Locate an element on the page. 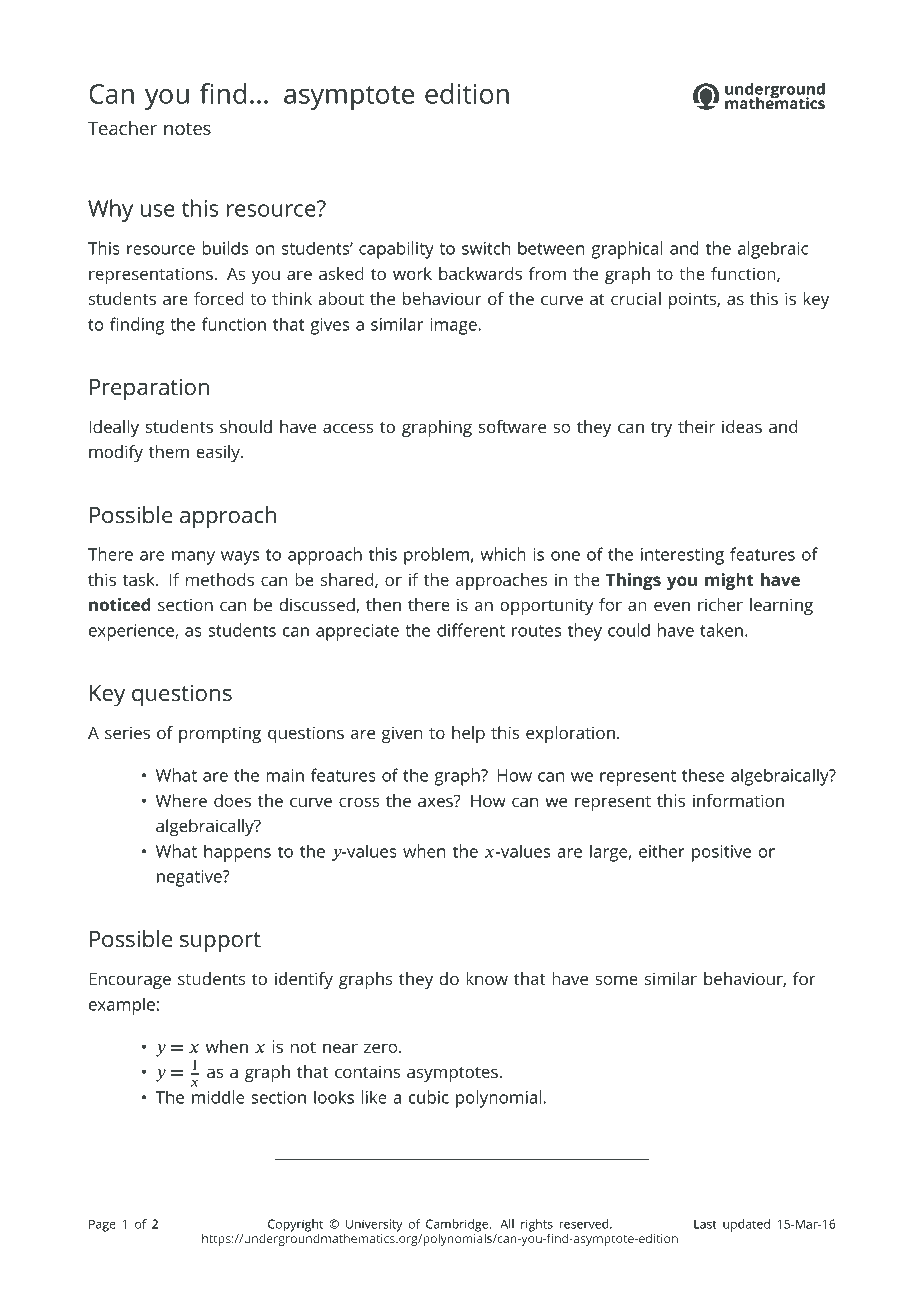  Encourage is located at coordinates (130, 981).
